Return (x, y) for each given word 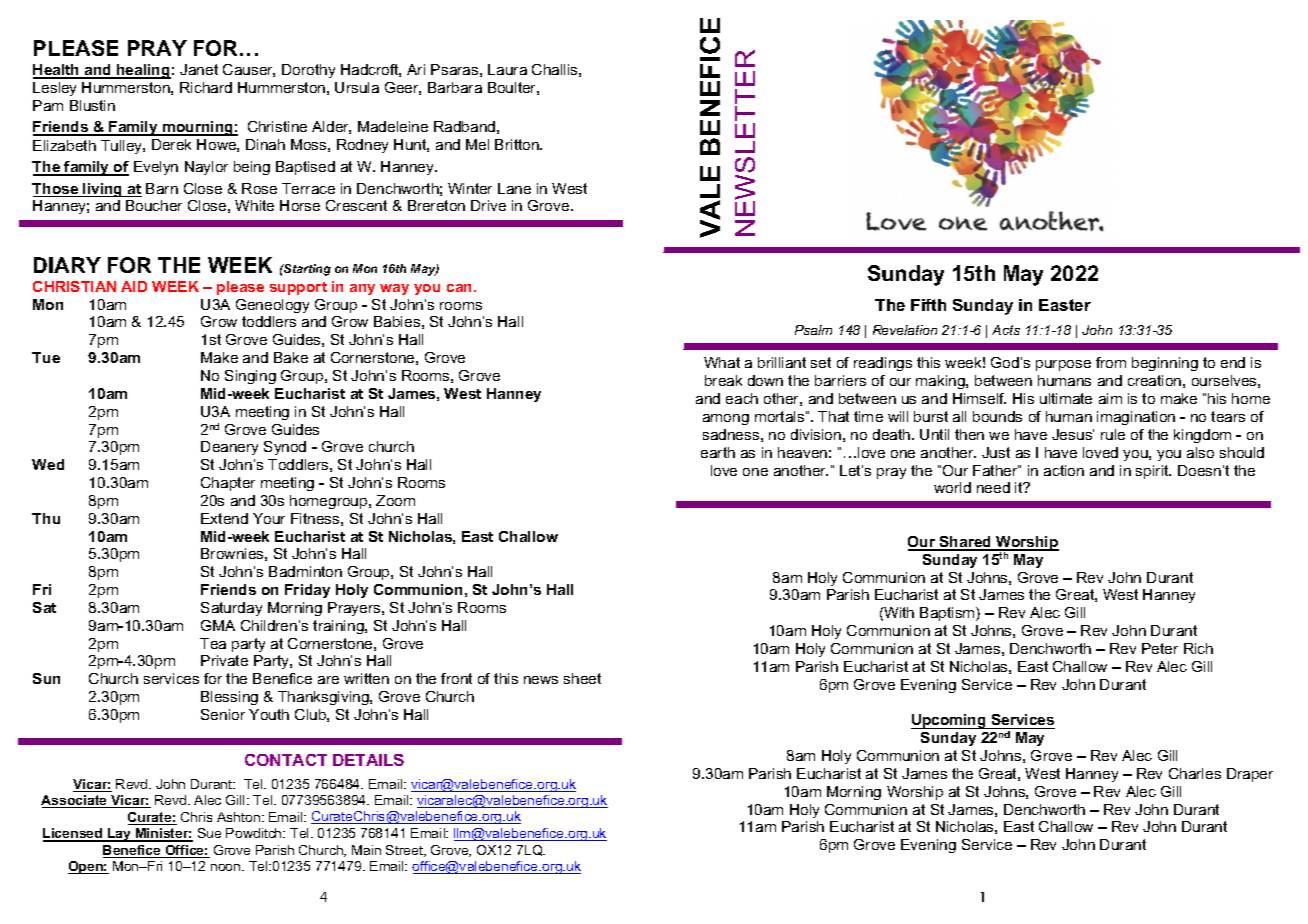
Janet (199, 69)
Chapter (228, 484)
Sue (209, 833)
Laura (507, 69)
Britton (518, 144)
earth (718, 452)
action (1064, 470)
